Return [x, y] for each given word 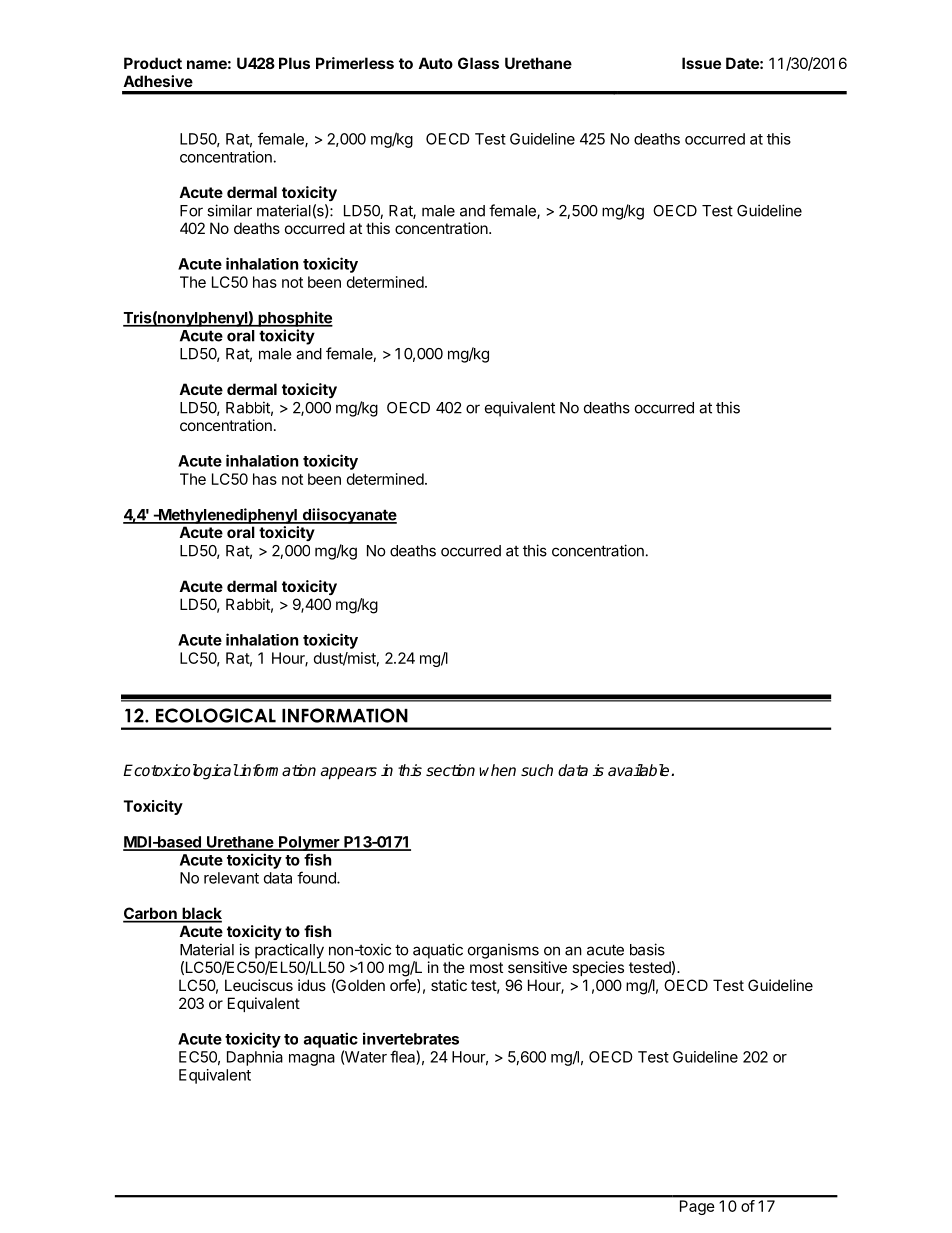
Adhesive [158, 81]
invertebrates [411, 1038]
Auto [435, 63]
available [640, 770]
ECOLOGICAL [216, 715]
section [450, 770]
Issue [701, 63]
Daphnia [255, 1058]
